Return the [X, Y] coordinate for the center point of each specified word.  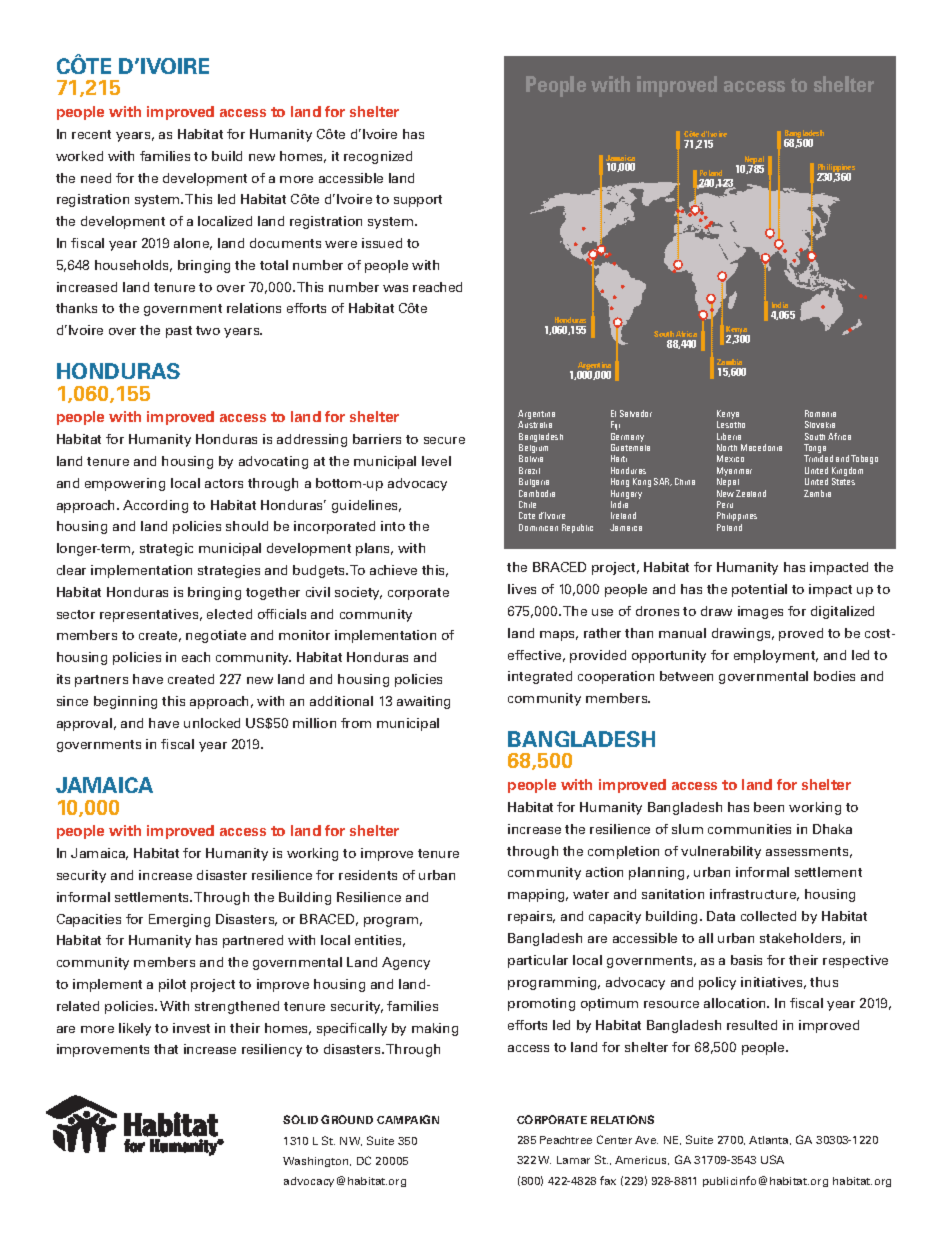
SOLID [300, 1119]
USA [772, 1159]
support [418, 201]
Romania [820, 413]
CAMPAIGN [408, 1119]
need [96, 178]
